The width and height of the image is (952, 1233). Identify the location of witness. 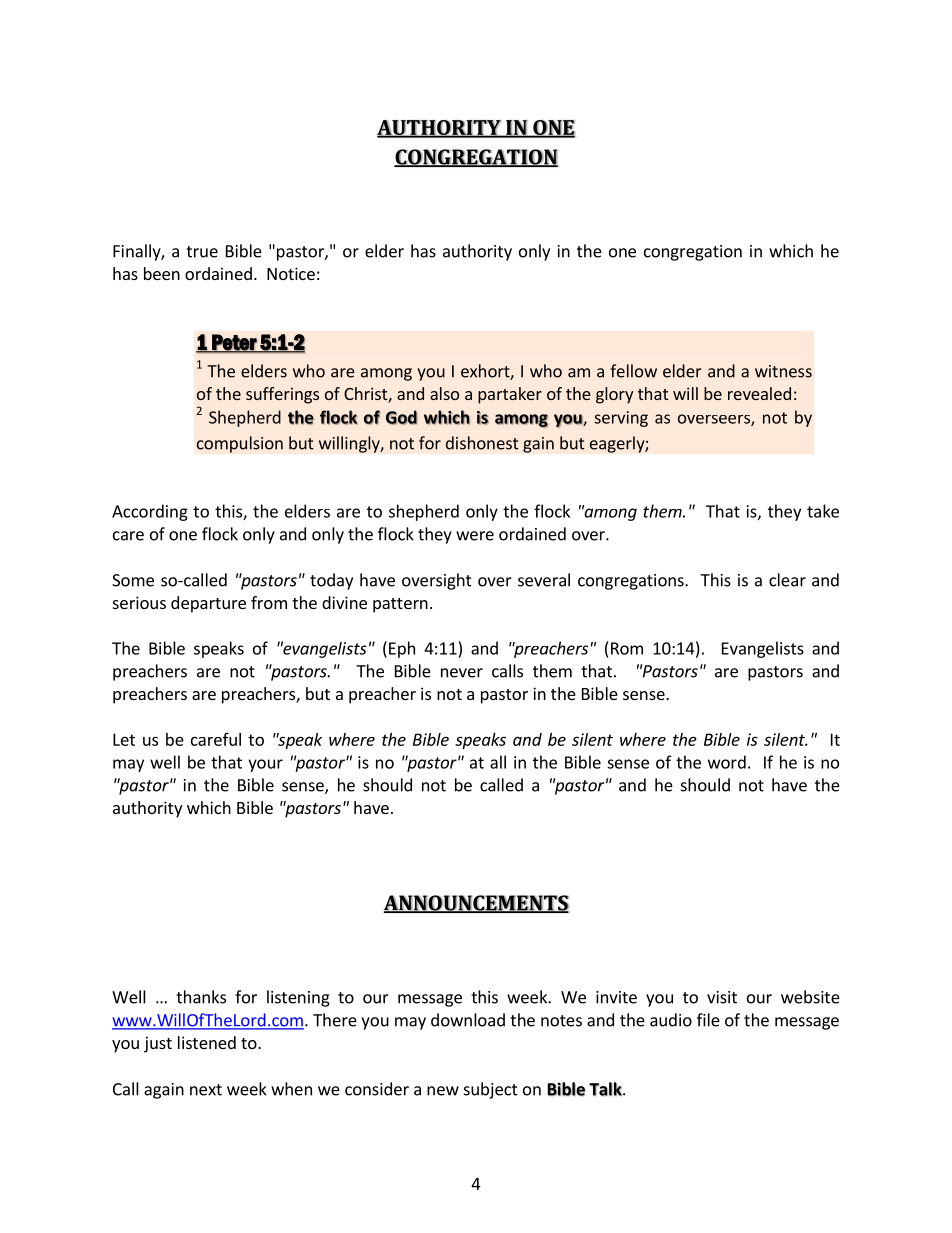
(783, 371).
